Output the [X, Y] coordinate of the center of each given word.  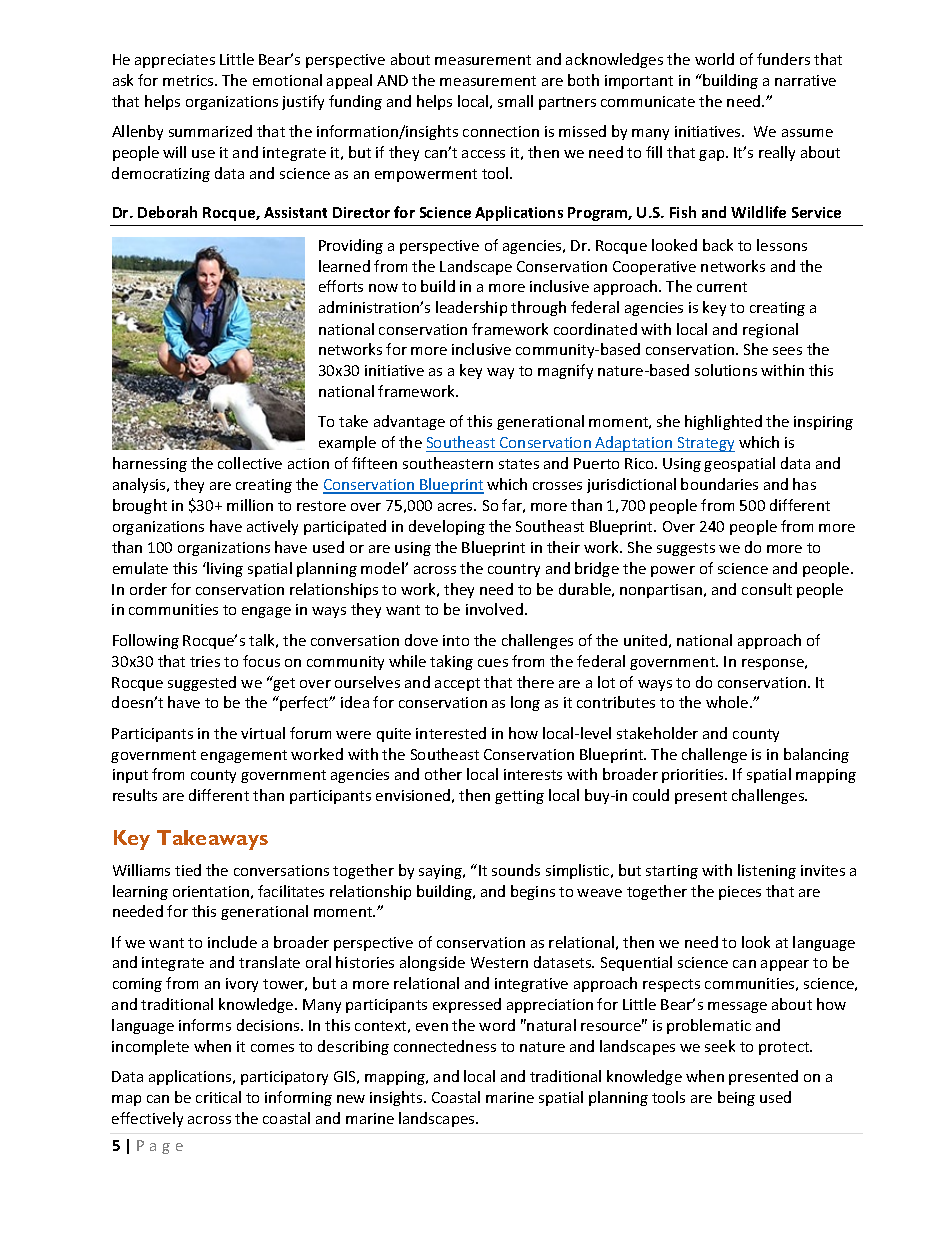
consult [767, 589]
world [714, 59]
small [515, 101]
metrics [189, 80]
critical [218, 1097]
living [225, 569]
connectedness [445, 1046]
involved [494, 609]
